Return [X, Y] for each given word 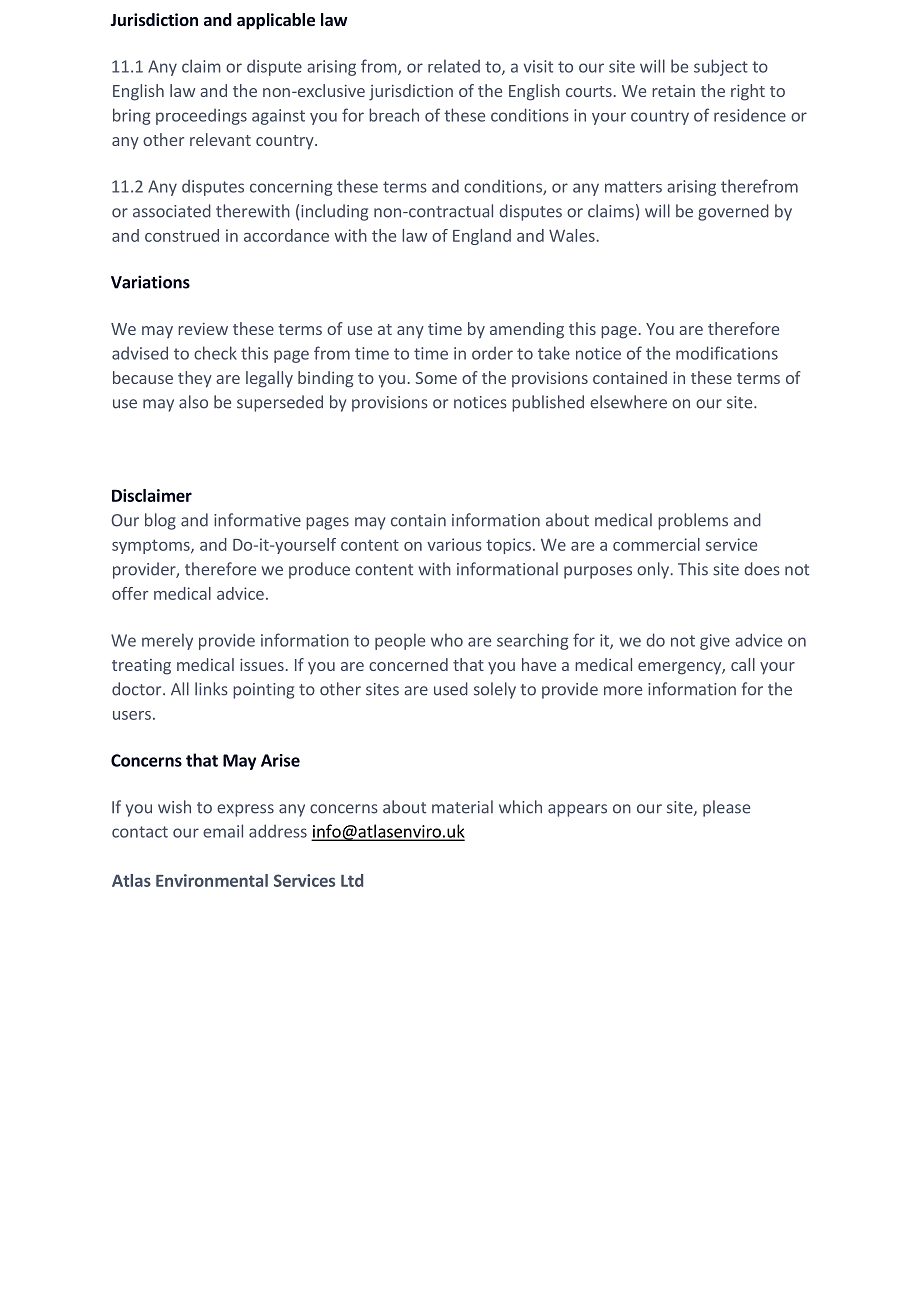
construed [182, 235]
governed [733, 212]
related [454, 66]
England [482, 237]
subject [721, 67]
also [193, 402]
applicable [276, 21]
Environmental [212, 880]
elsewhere [628, 402]
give [715, 642]
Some [436, 378]
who [447, 640]
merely [167, 641]
